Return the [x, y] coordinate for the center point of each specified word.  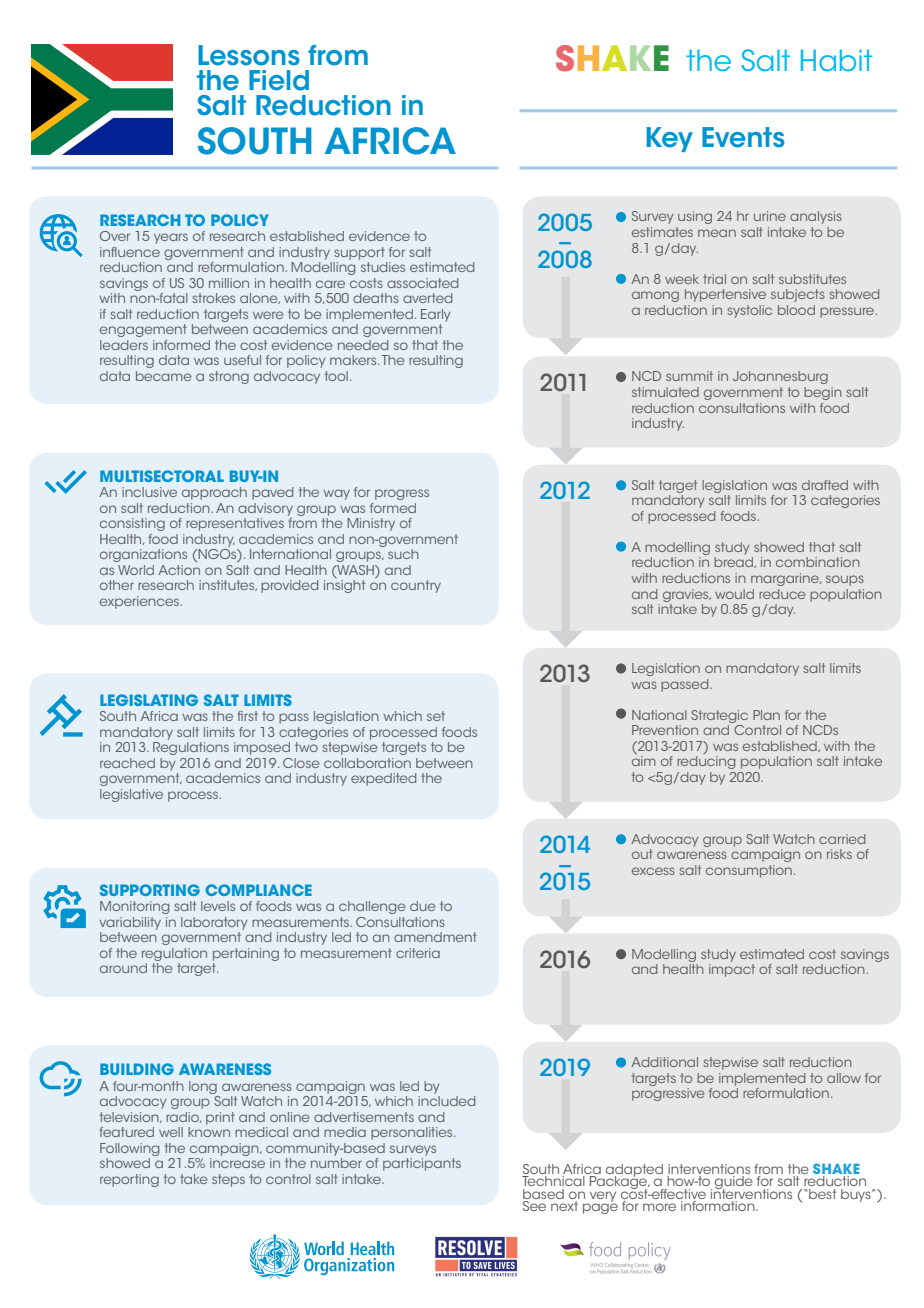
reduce [782, 594]
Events [743, 137]
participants [422, 1164]
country [416, 586]
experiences [141, 602]
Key [669, 139]
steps [228, 1180]
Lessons [249, 55]
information [718, 1204]
